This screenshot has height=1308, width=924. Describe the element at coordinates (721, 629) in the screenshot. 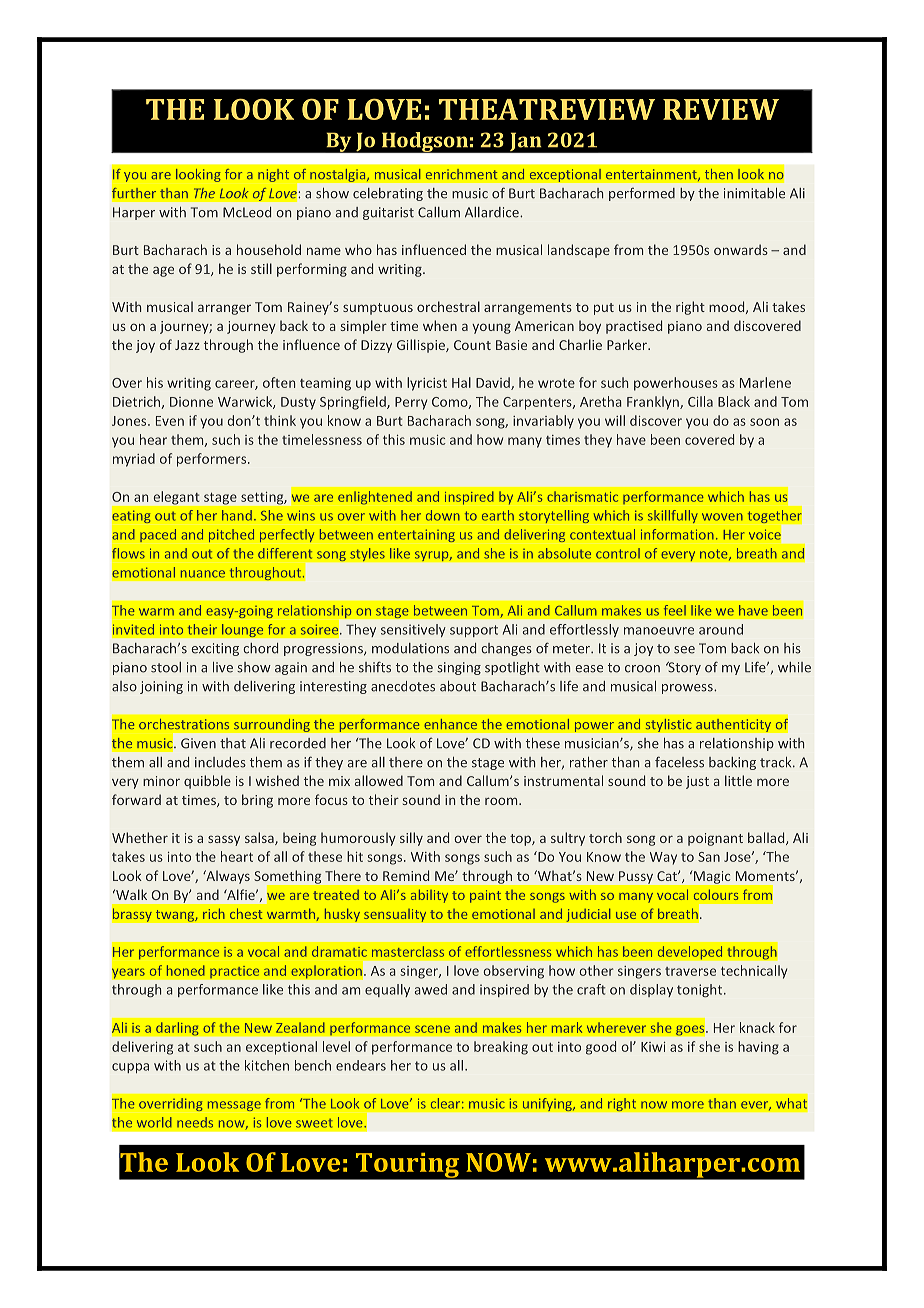

I see `around` at that location.
